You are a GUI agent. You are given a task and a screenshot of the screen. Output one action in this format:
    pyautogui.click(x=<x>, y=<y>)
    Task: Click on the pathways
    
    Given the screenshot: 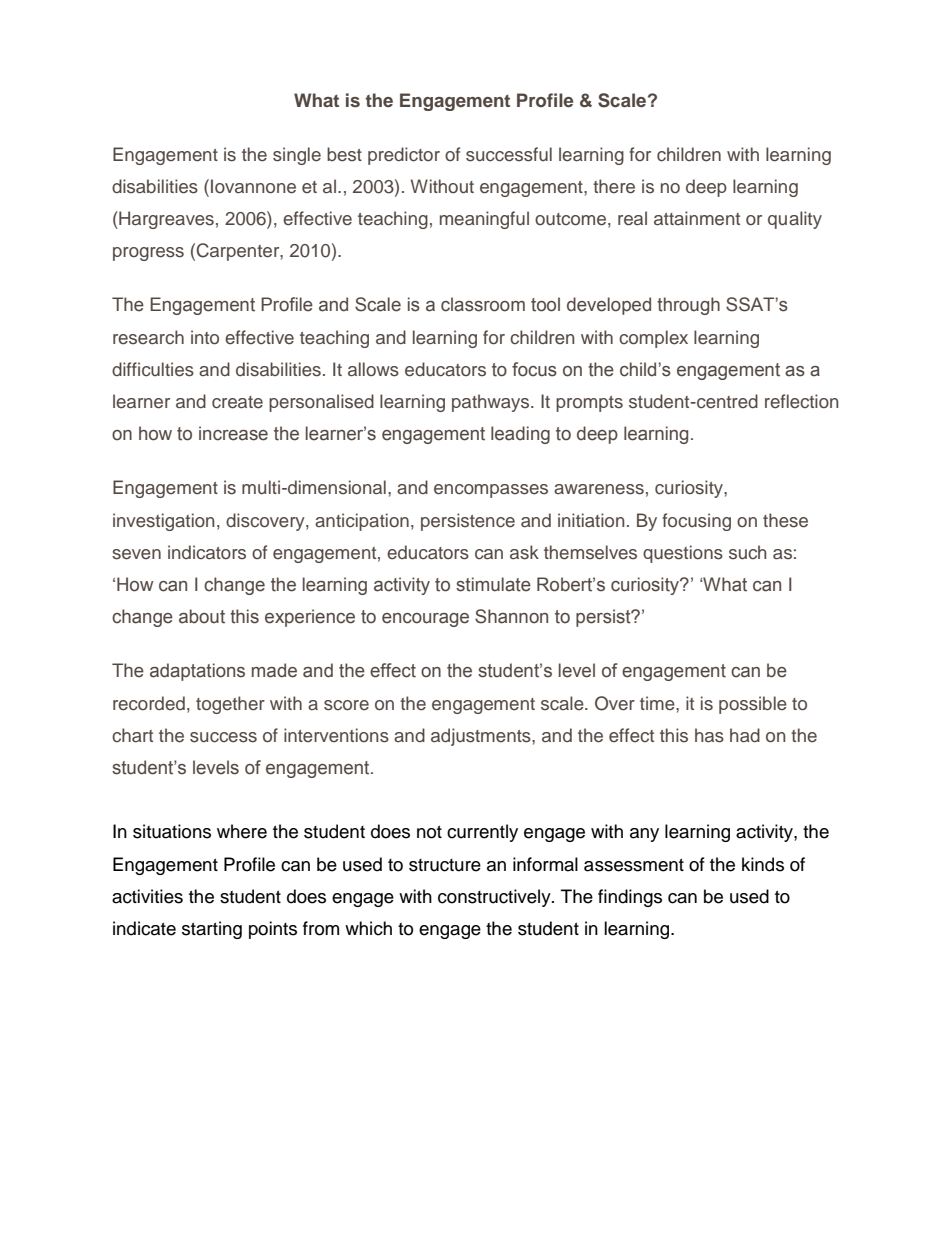 What is the action you would take?
    pyautogui.click(x=490, y=403)
